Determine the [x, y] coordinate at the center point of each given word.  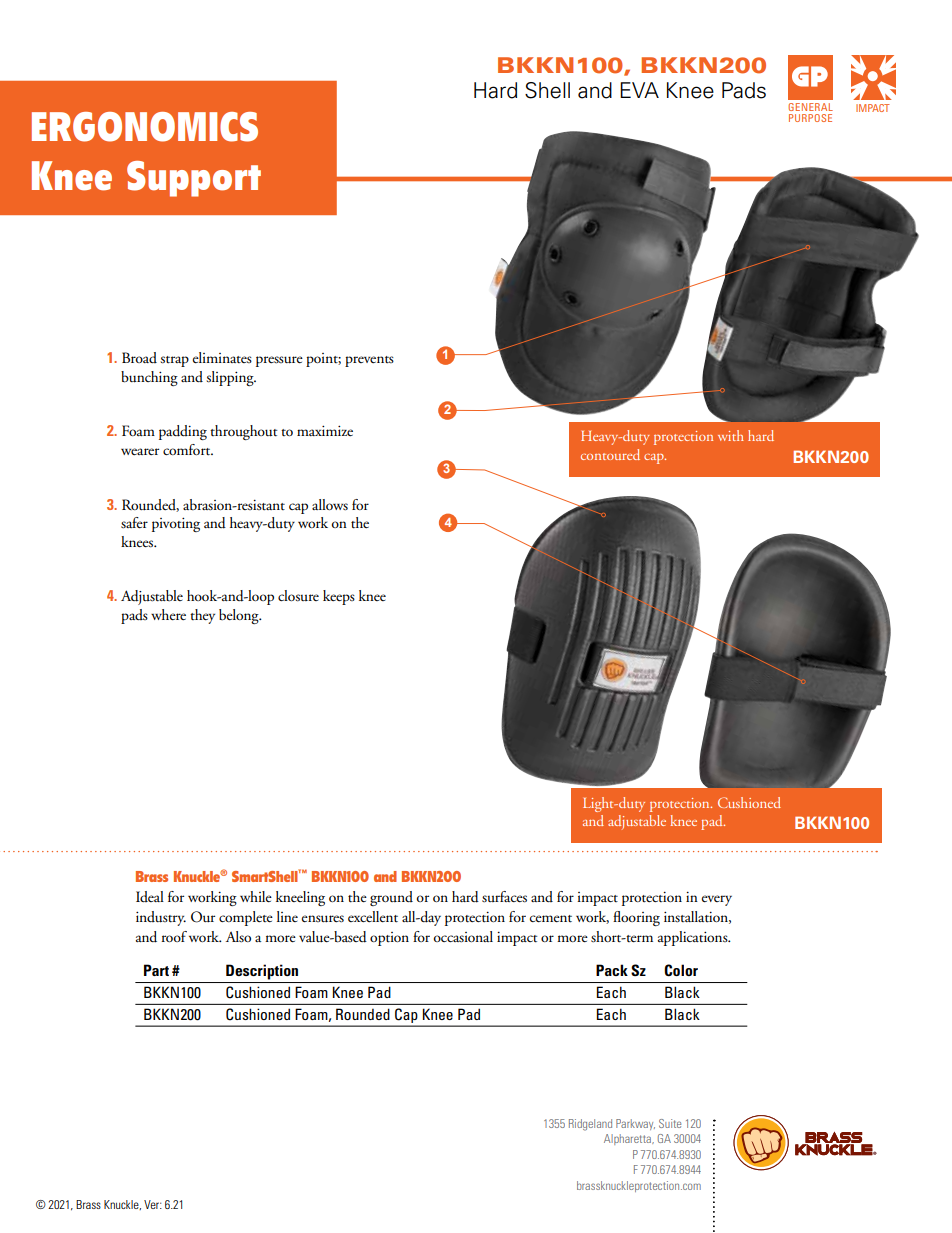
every [717, 900]
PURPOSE [810, 118]
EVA [639, 90]
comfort [188, 450]
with [731, 435]
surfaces [504, 897]
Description [262, 972]
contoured [610, 454]
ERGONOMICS [145, 127]
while [256, 896]
